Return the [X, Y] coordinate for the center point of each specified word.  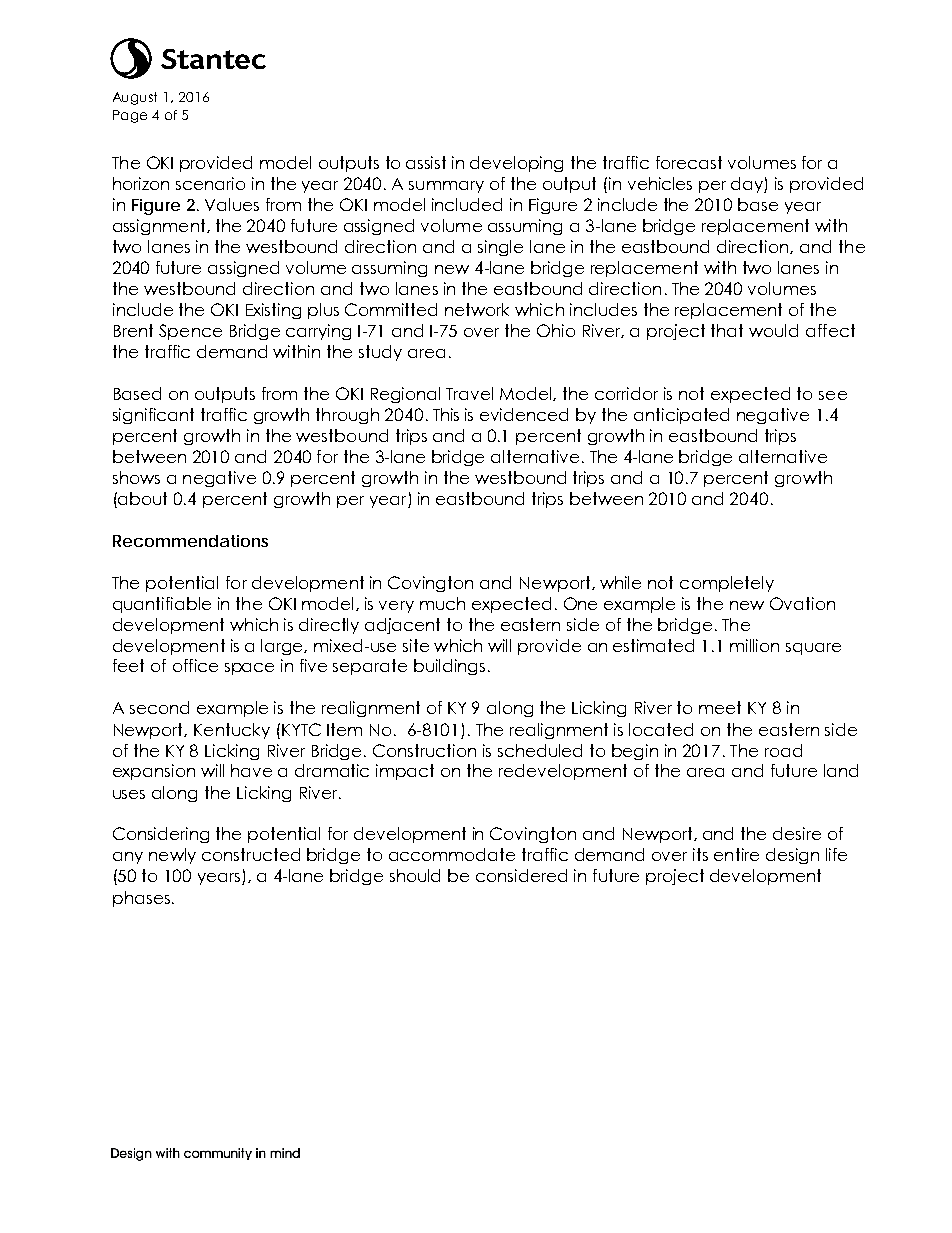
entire [736, 854]
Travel [469, 393]
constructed [251, 854]
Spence [190, 332]
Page [130, 116]
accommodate [452, 854]
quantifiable [162, 605]
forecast [689, 162]
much [442, 603]
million [754, 645]
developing [516, 164]
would [773, 330]
